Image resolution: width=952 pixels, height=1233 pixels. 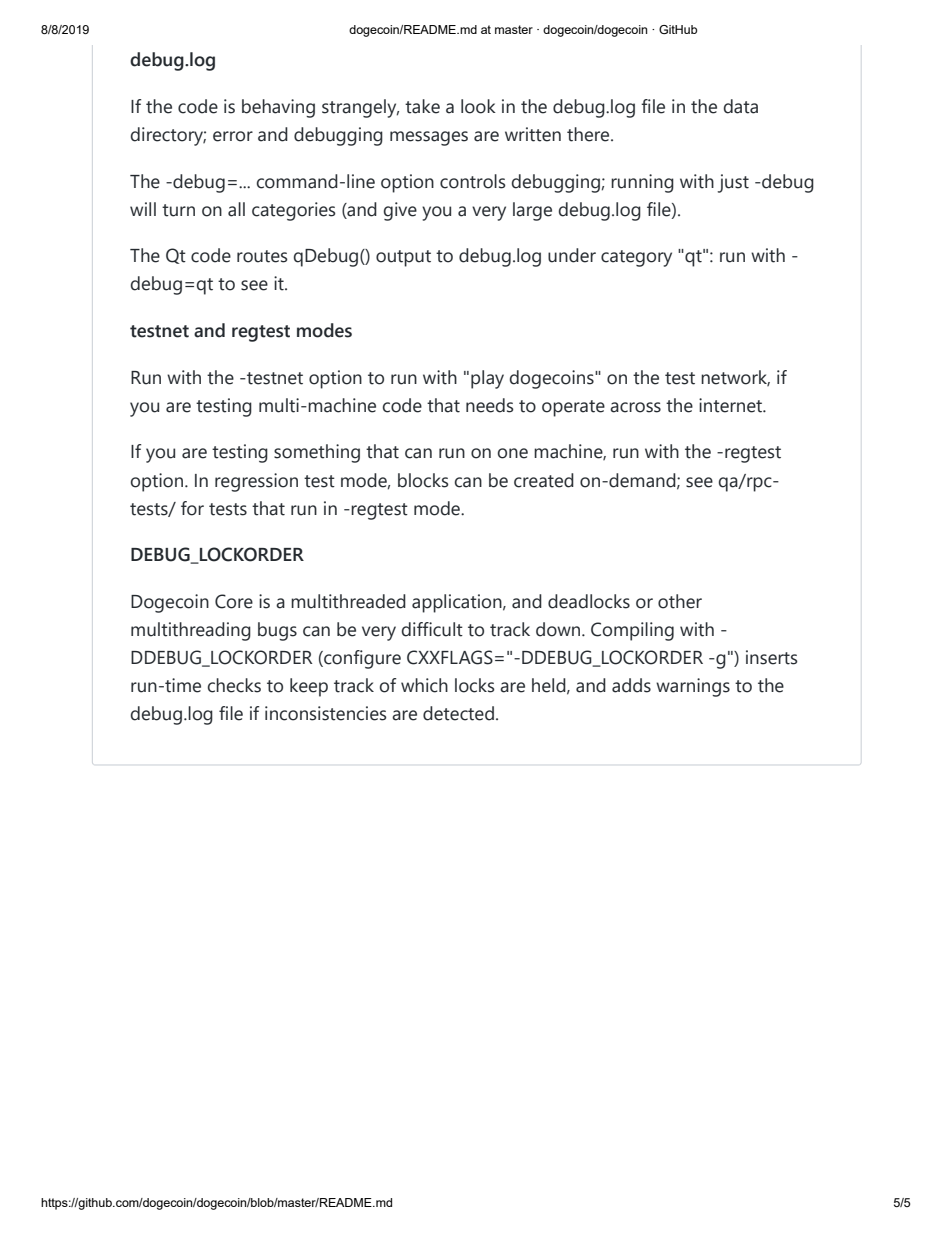 What do you see at coordinates (636, 258) in the image?
I see `category` at bounding box center [636, 258].
